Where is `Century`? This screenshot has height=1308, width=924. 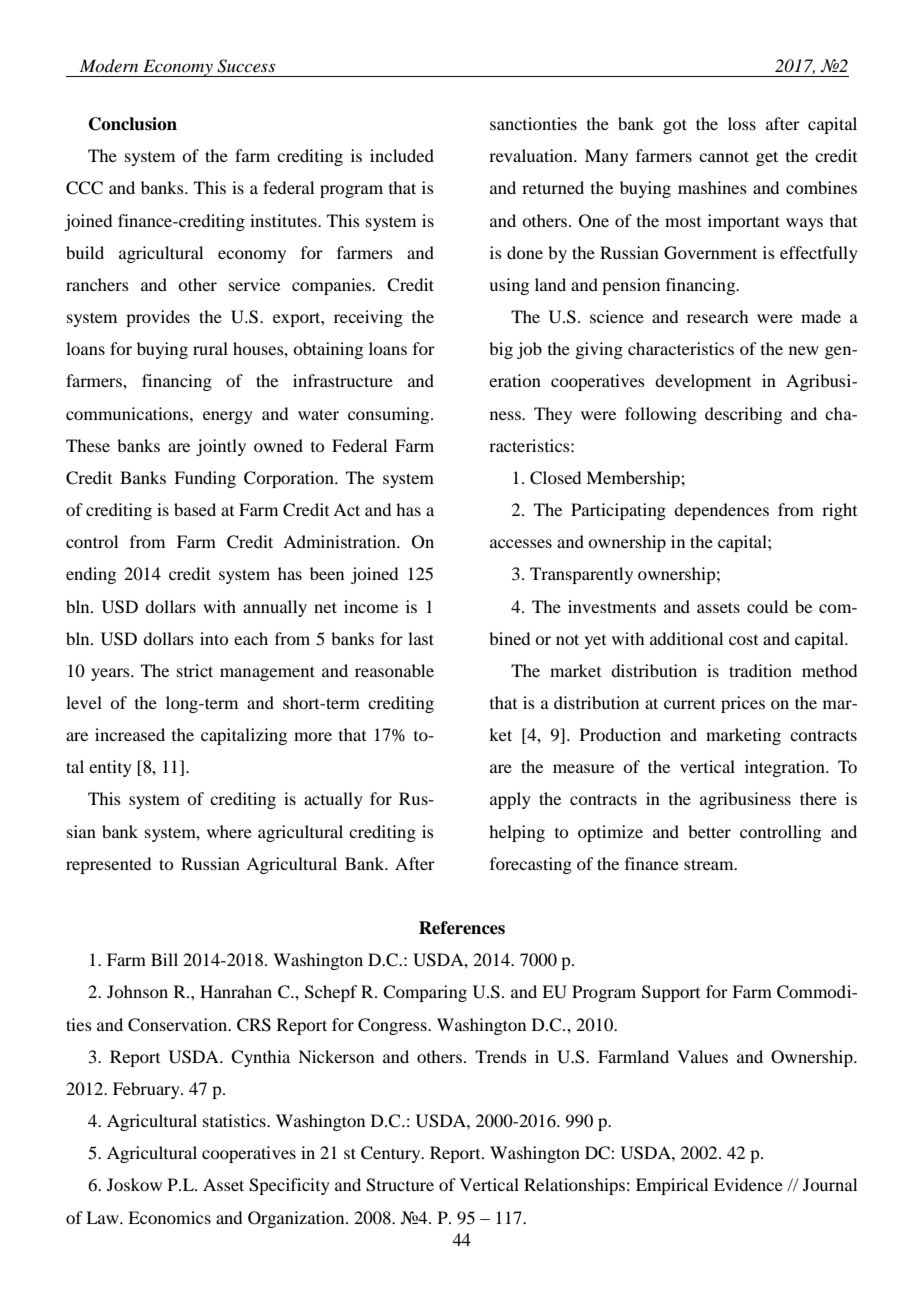
Century is located at coordinates (392, 1154).
